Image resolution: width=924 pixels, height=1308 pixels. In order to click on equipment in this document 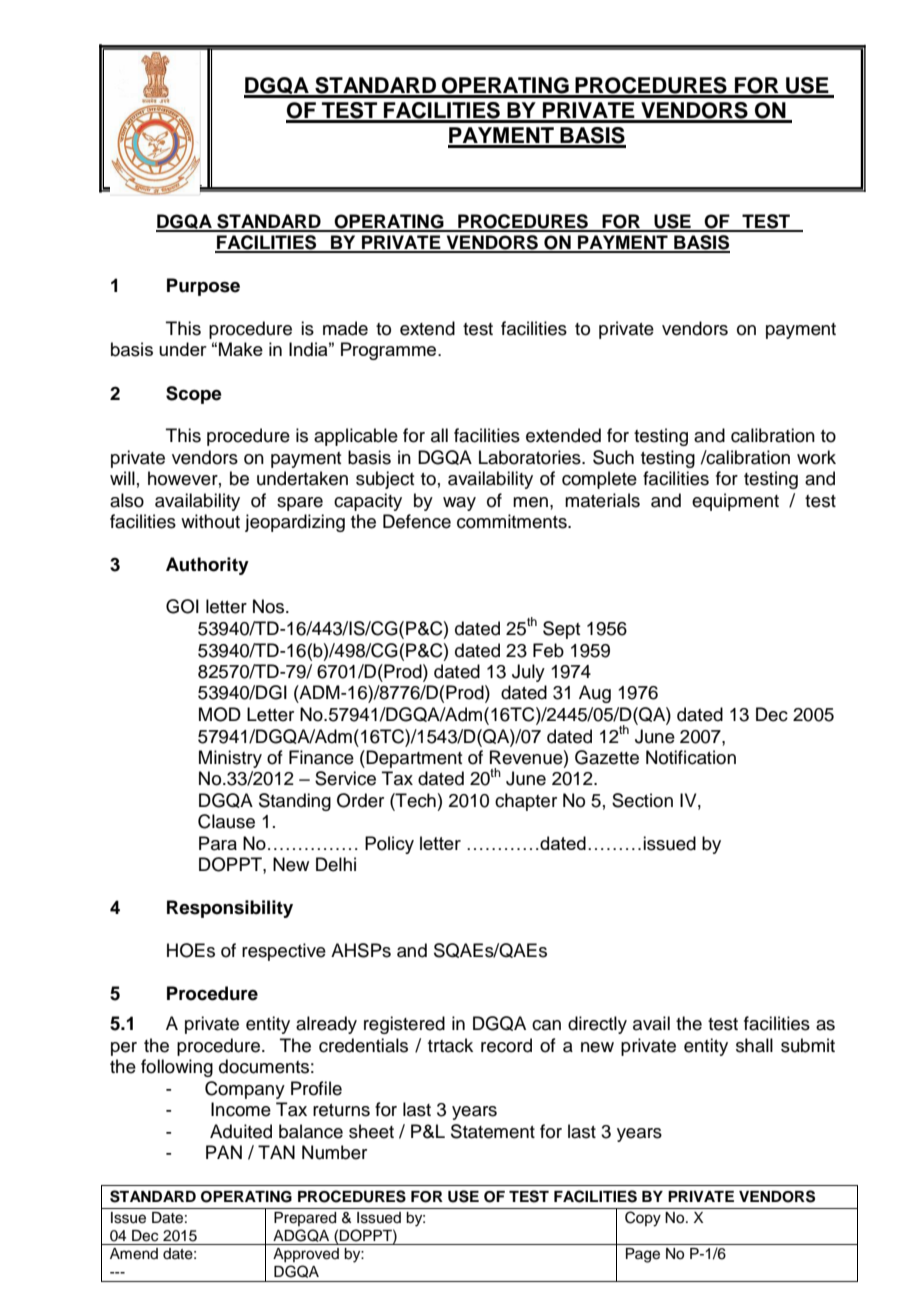, I will do `click(735, 502)`.
